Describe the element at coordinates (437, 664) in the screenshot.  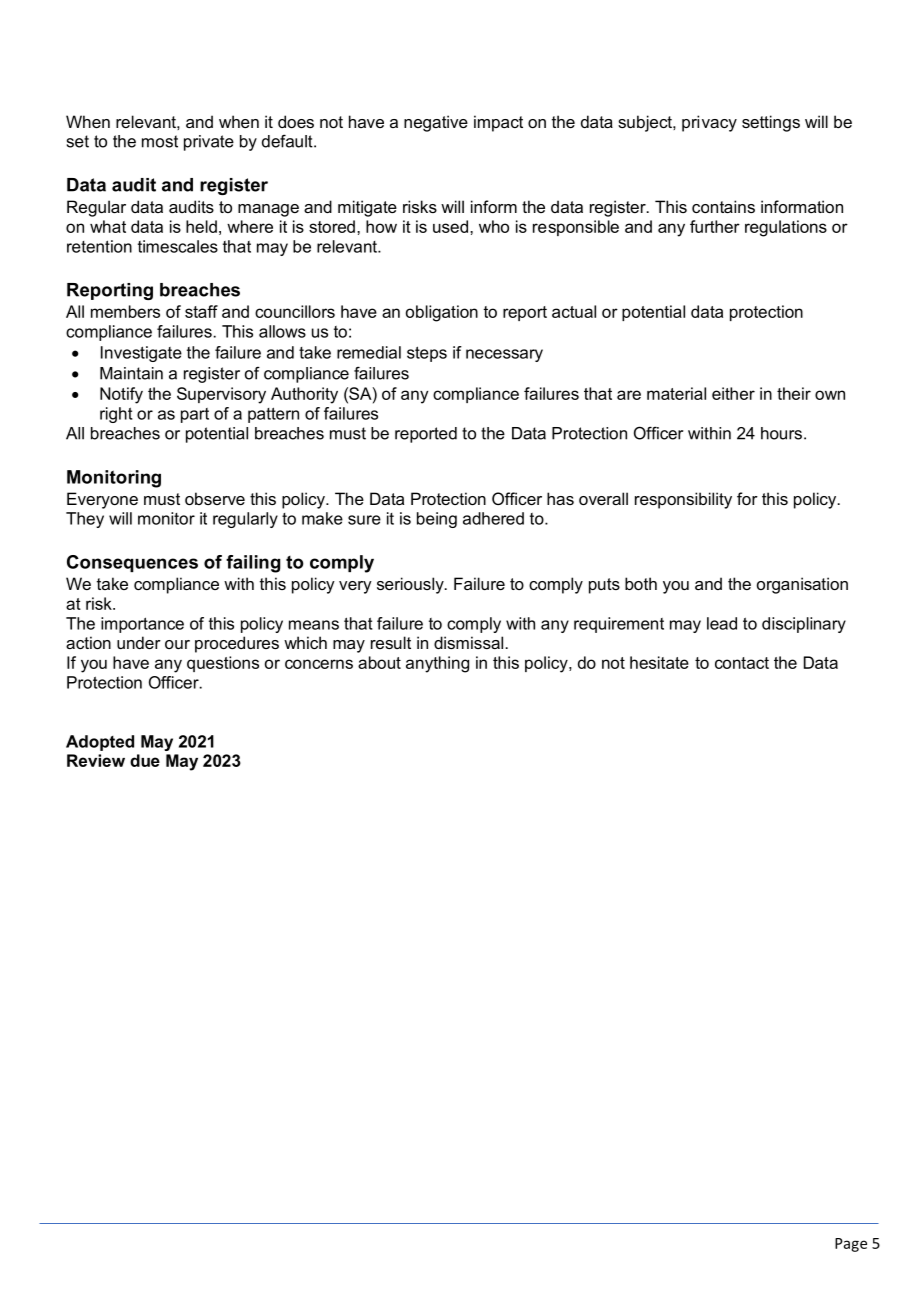
I see `anything` at that location.
